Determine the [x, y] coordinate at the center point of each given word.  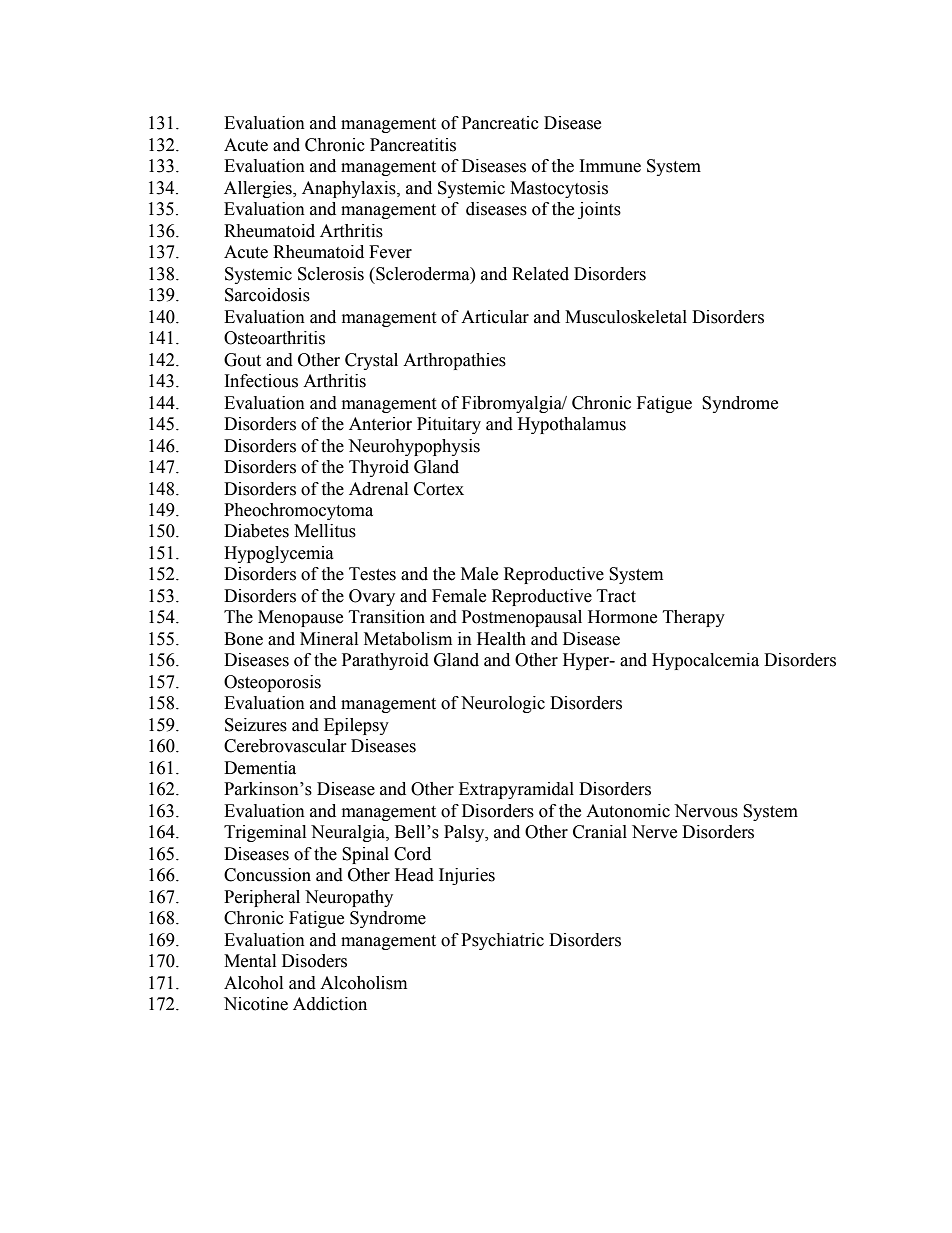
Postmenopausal [522, 618]
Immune [610, 166]
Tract [616, 596]
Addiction [330, 1004]
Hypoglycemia [279, 554]
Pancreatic [500, 123]
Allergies [259, 189]
